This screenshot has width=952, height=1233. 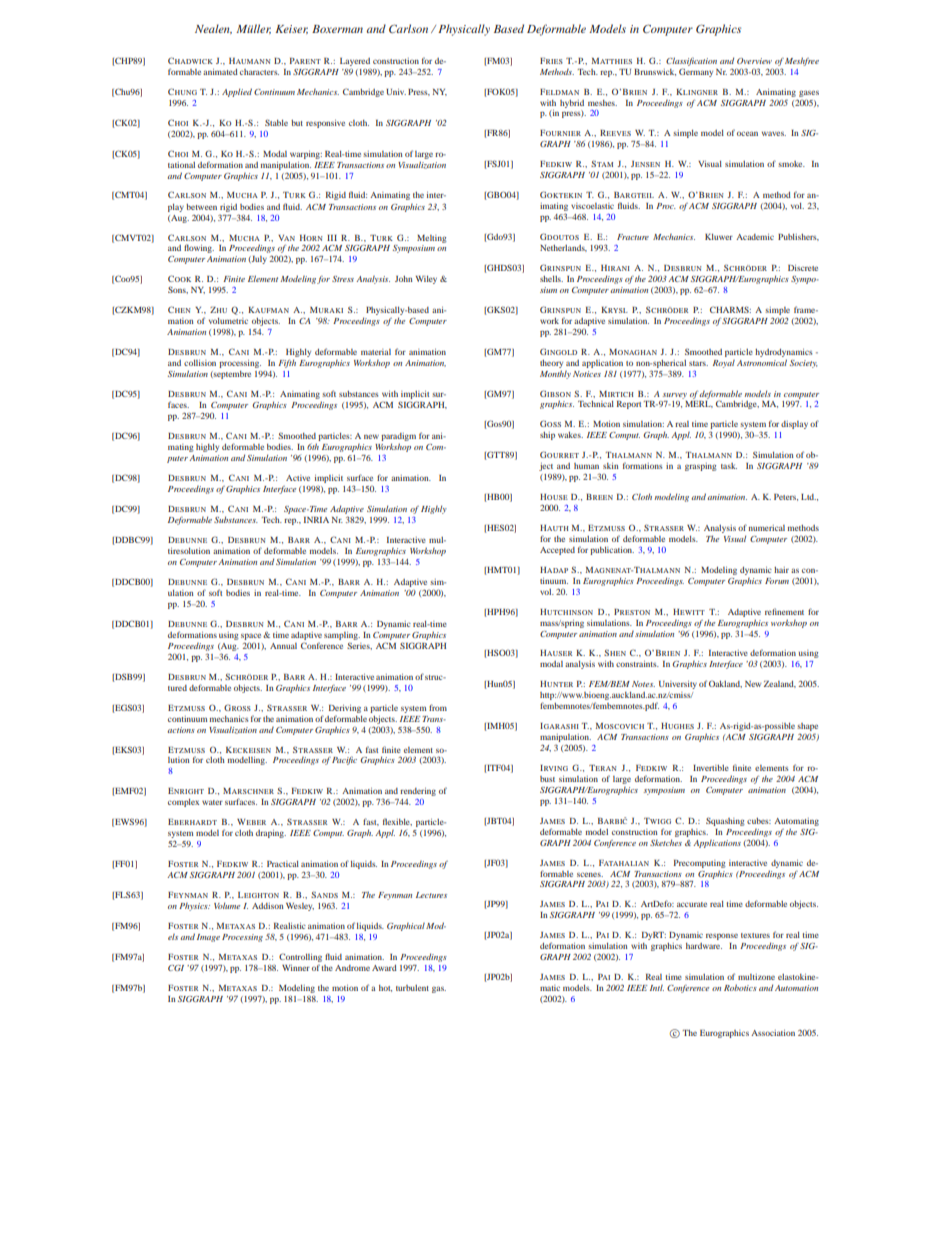 What do you see at coordinates (740, 987) in the screenshot?
I see `Robotics` at bounding box center [740, 987].
